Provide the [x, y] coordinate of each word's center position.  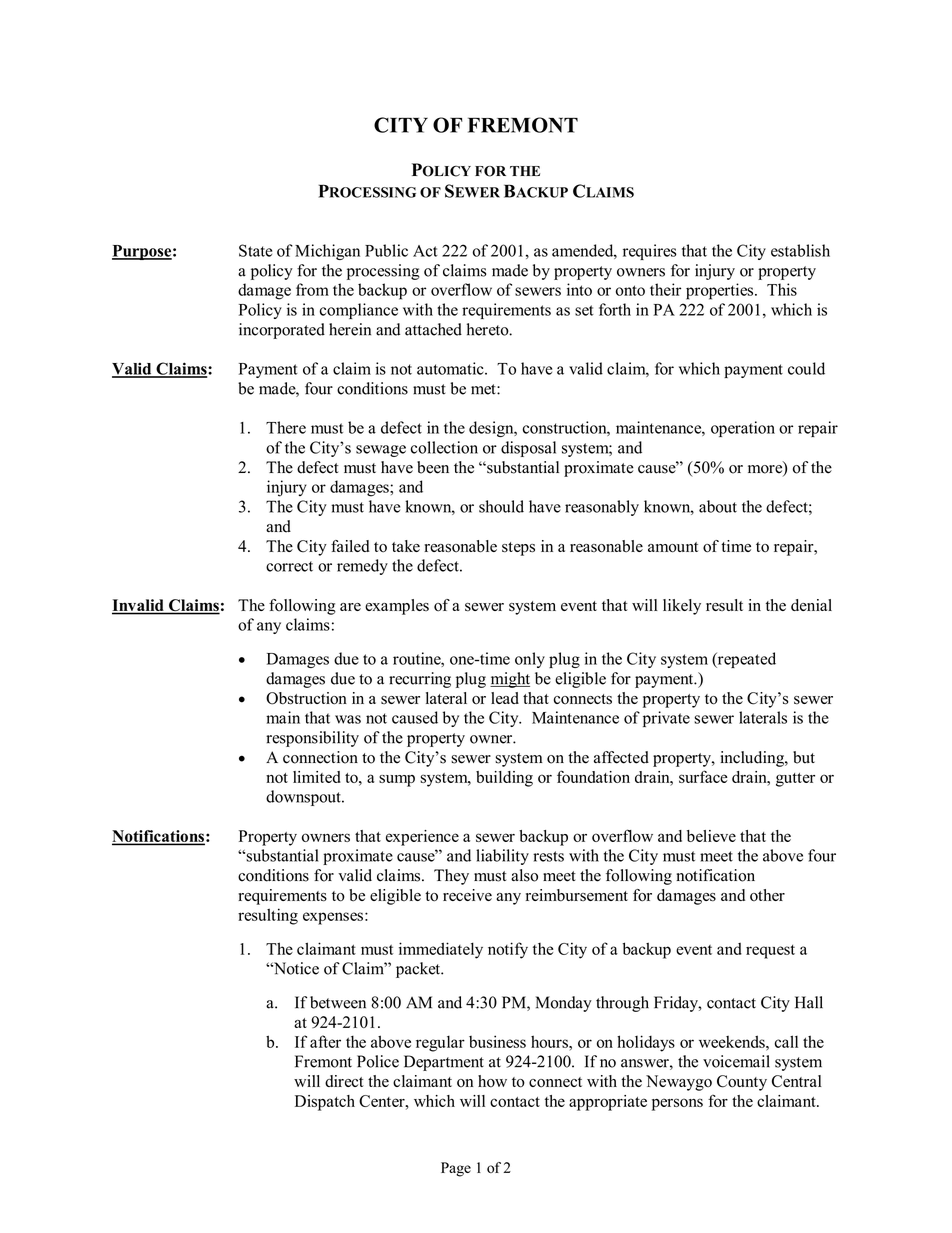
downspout [304, 798]
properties [721, 291]
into [579, 289]
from [312, 289]
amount [673, 547]
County [742, 1083]
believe [711, 836]
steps [518, 549]
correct [289, 566]
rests [548, 856]
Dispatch [325, 1103]
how [492, 1081]
